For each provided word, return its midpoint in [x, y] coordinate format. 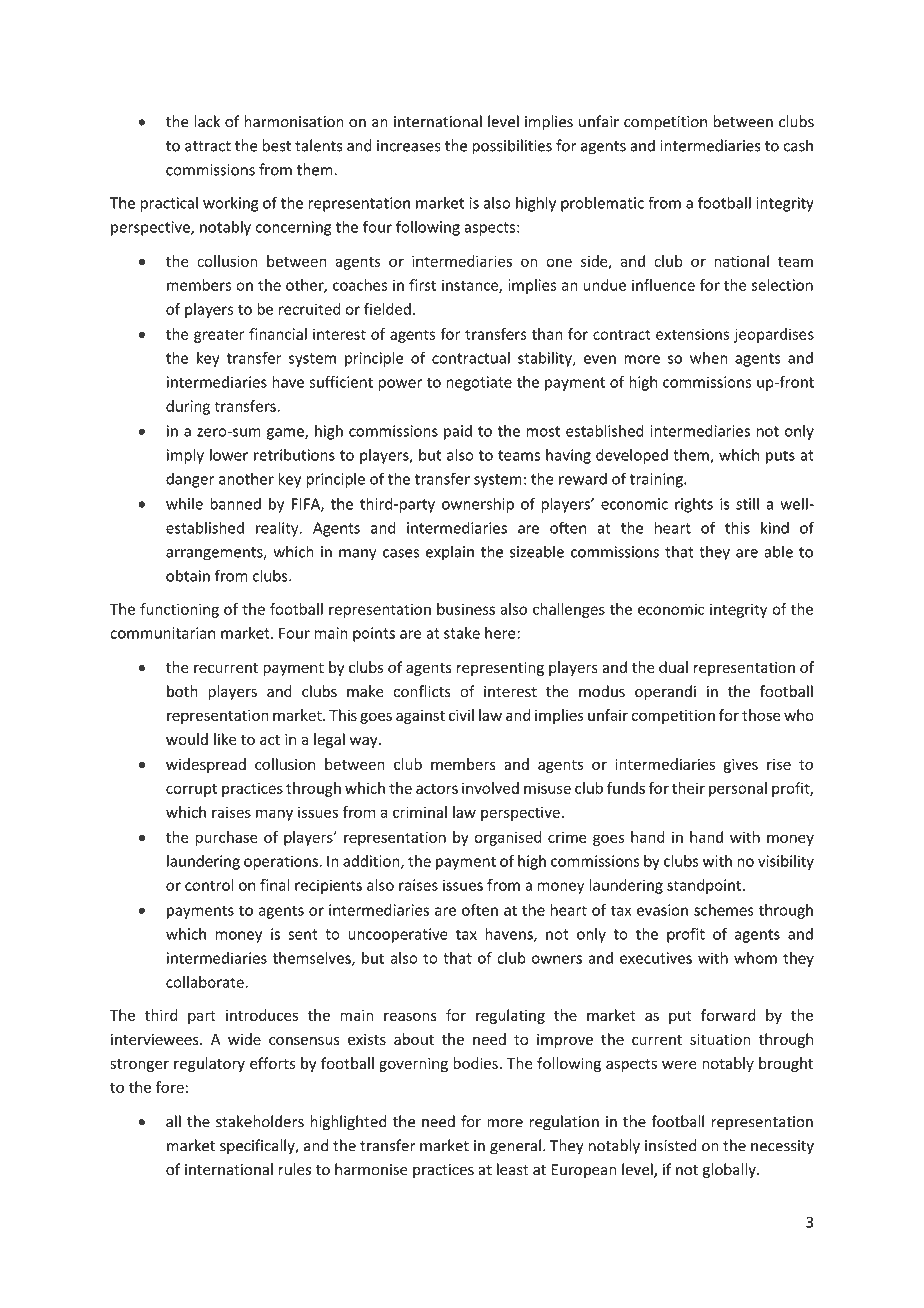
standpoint [705, 886]
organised [507, 838]
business [466, 609]
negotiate [479, 383]
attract [208, 146]
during [188, 407]
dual [673, 667]
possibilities [512, 147]
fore [171, 1087]
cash [798, 145]
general [515, 1147]
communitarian [162, 633]
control [209, 885]
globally [730, 1170]
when [709, 358]
